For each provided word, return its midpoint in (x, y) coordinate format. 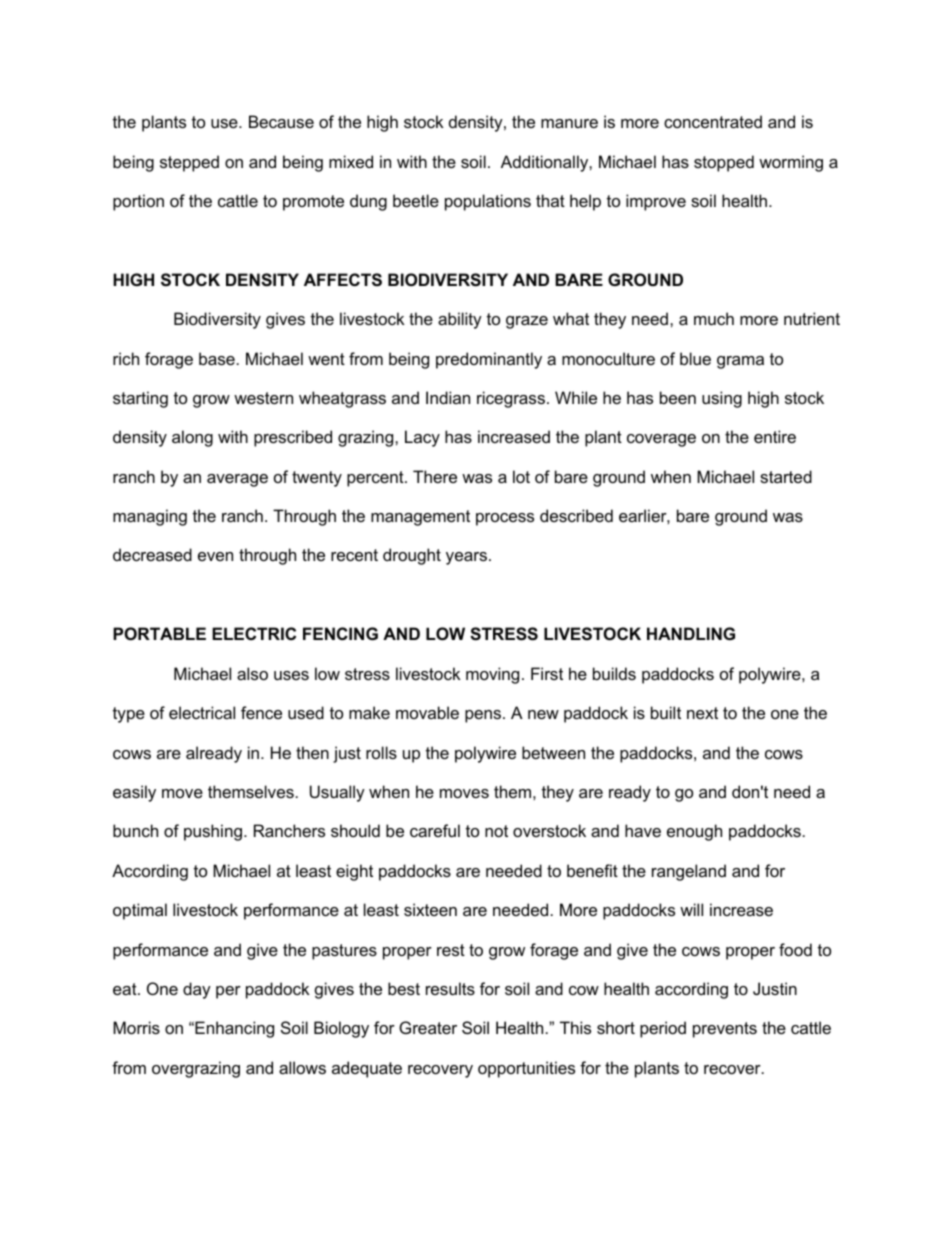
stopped (724, 163)
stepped (189, 163)
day (197, 990)
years (466, 558)
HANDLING (691, 633)
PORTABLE (159, 633)
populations (488, 202)
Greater (428, 1027)
